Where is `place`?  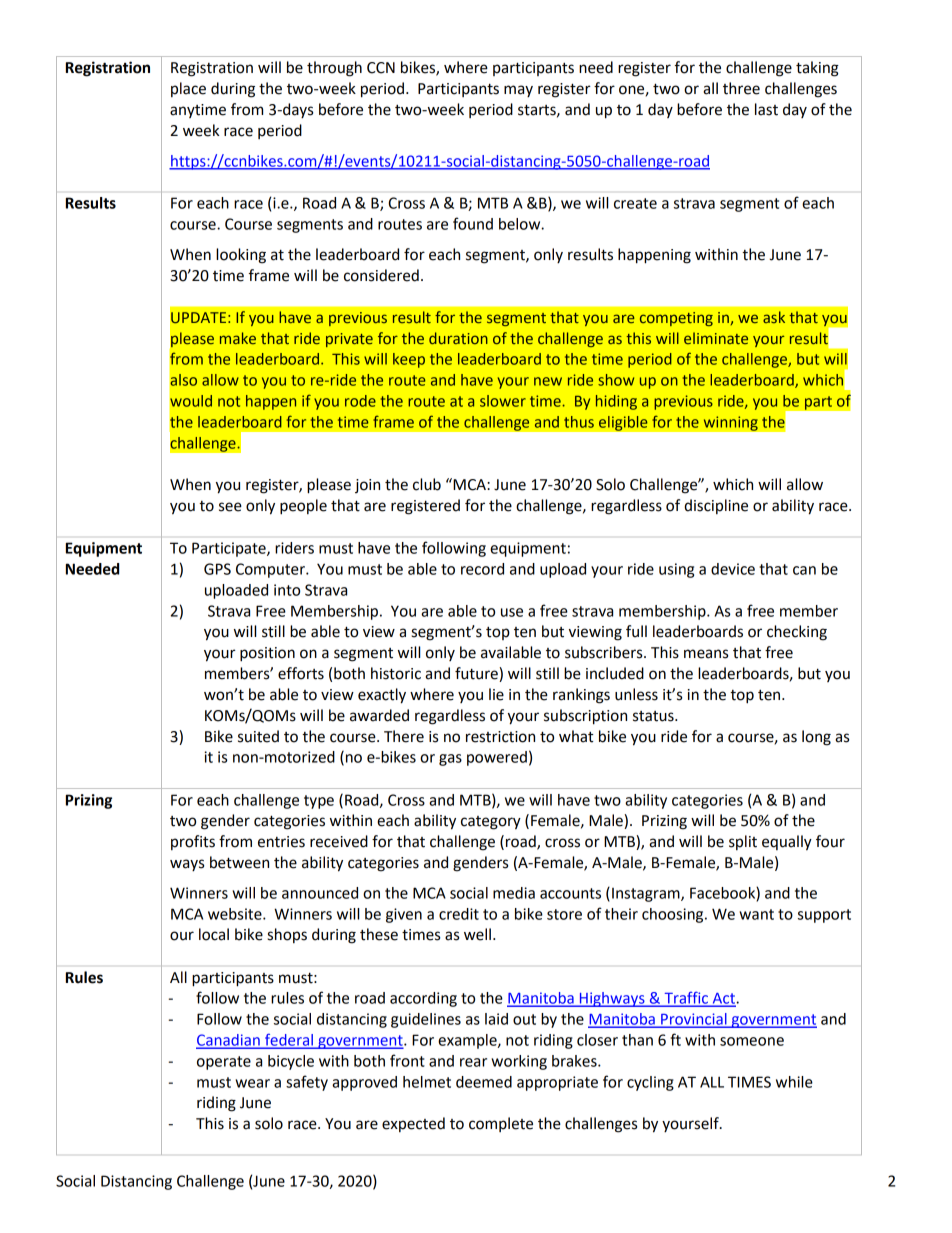
place is located at coordinates (188, 89).
